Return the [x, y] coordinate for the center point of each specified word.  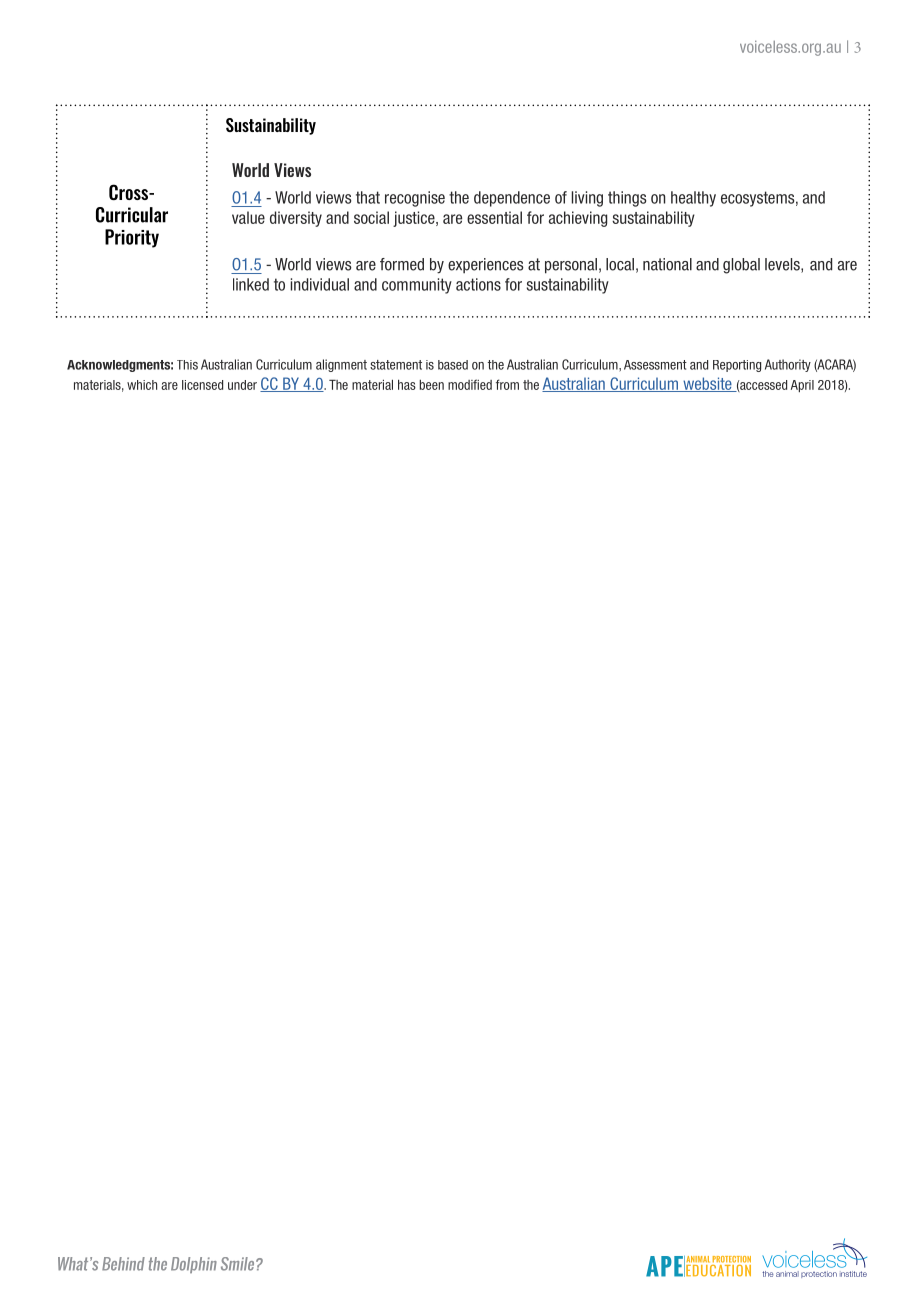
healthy [693, 199]
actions [478, 284]
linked [251, 284]
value [248, 217]
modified [470, 384]
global [741, 266]
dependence [512, 199]
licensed [202, 385]
